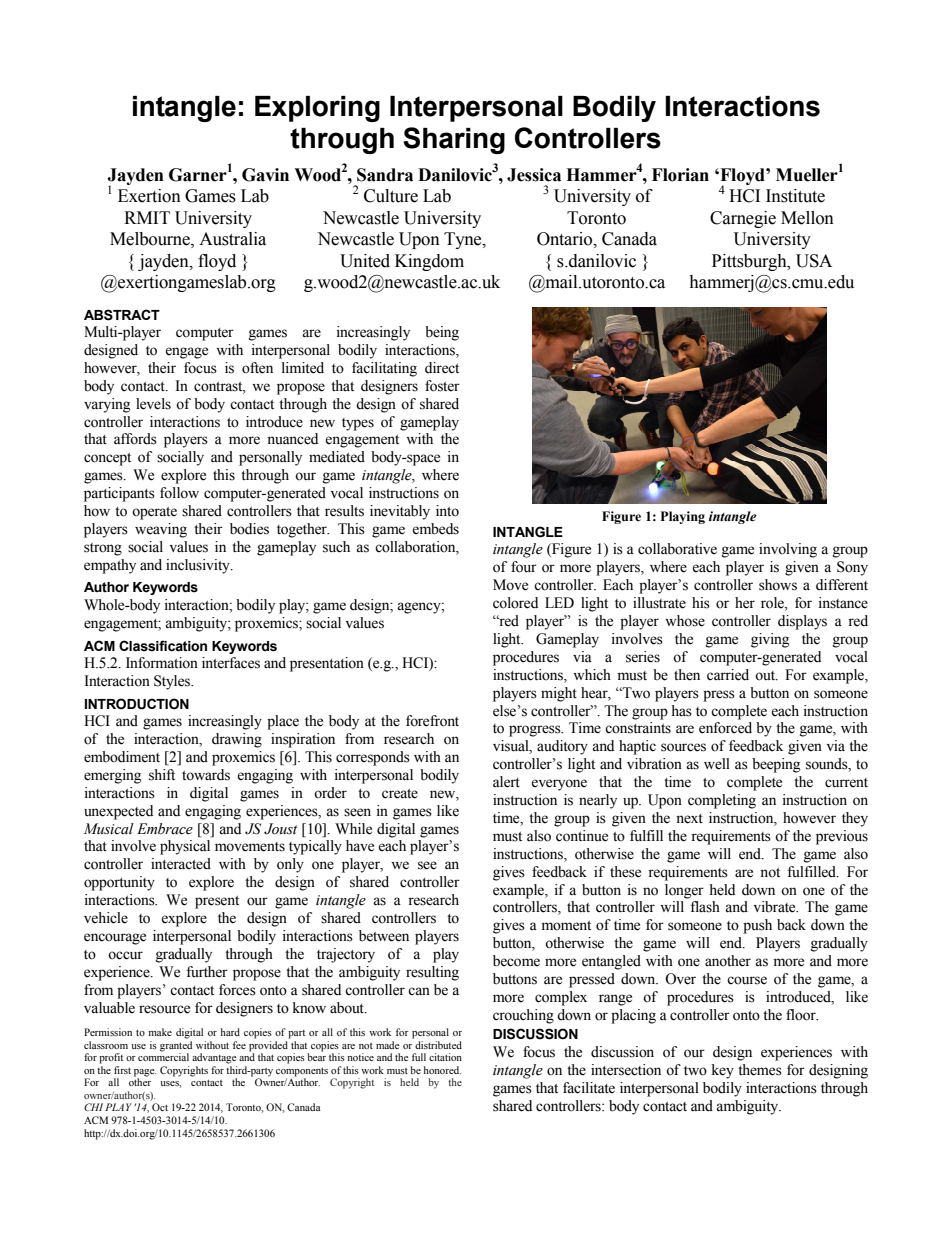  I want to click on Sharing, so click(454, 140).
